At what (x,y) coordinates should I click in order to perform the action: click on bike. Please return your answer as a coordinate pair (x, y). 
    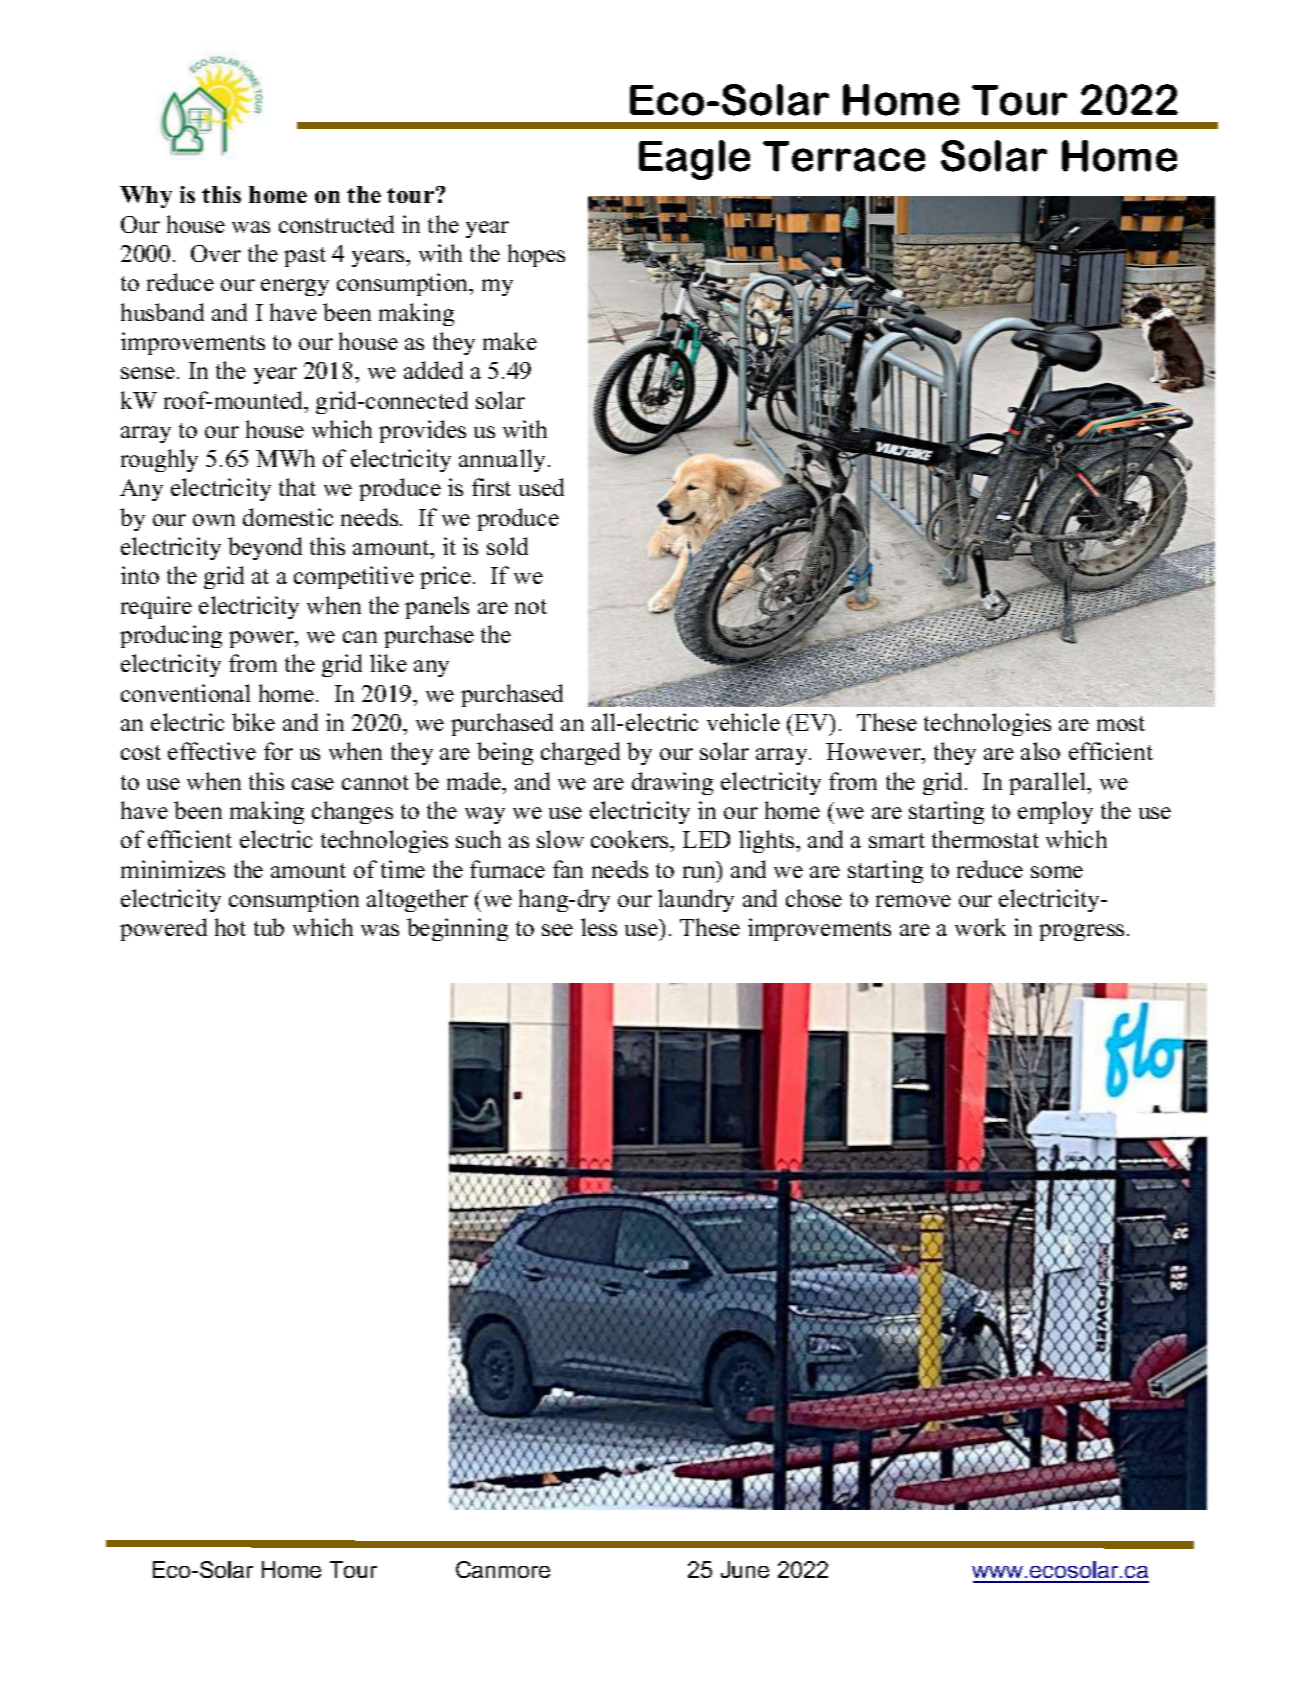
    Looking at the image, I should click on (253, 722).
